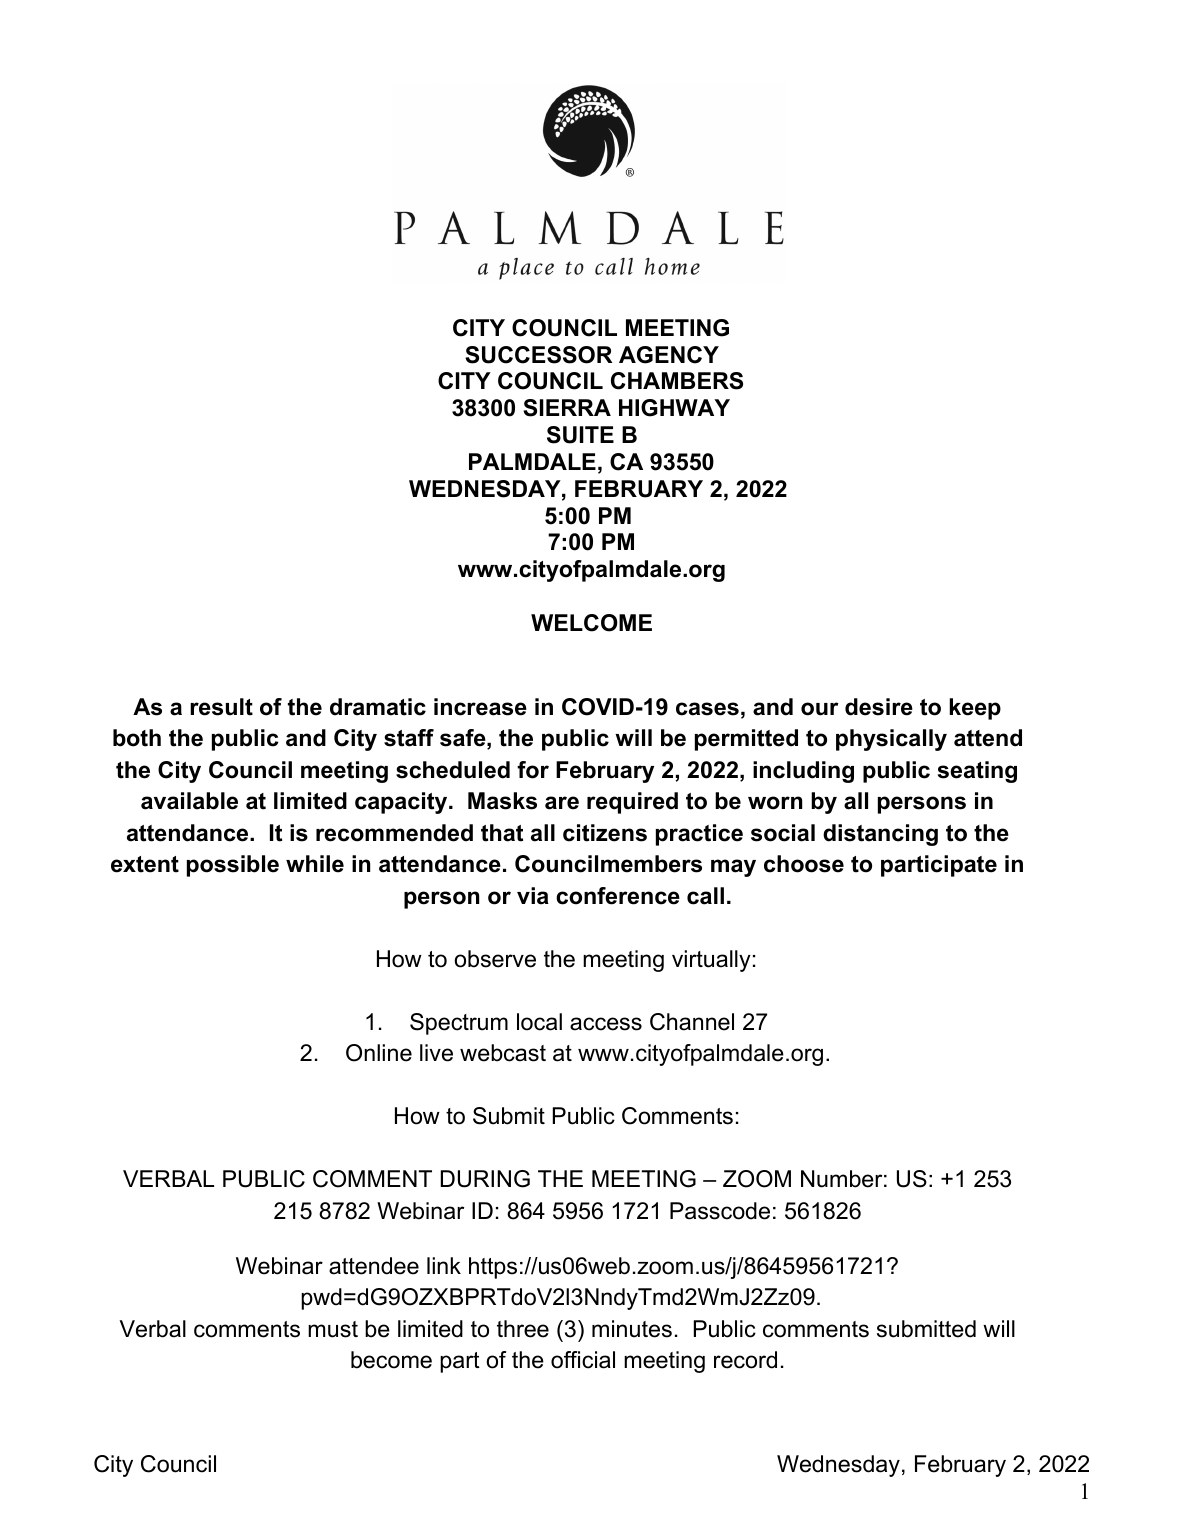 The height and width of the screenshot is (1540, 1190). Describe the element at coordinates (567, 408) in the screenshot. I see `SIERRA` at that location.
